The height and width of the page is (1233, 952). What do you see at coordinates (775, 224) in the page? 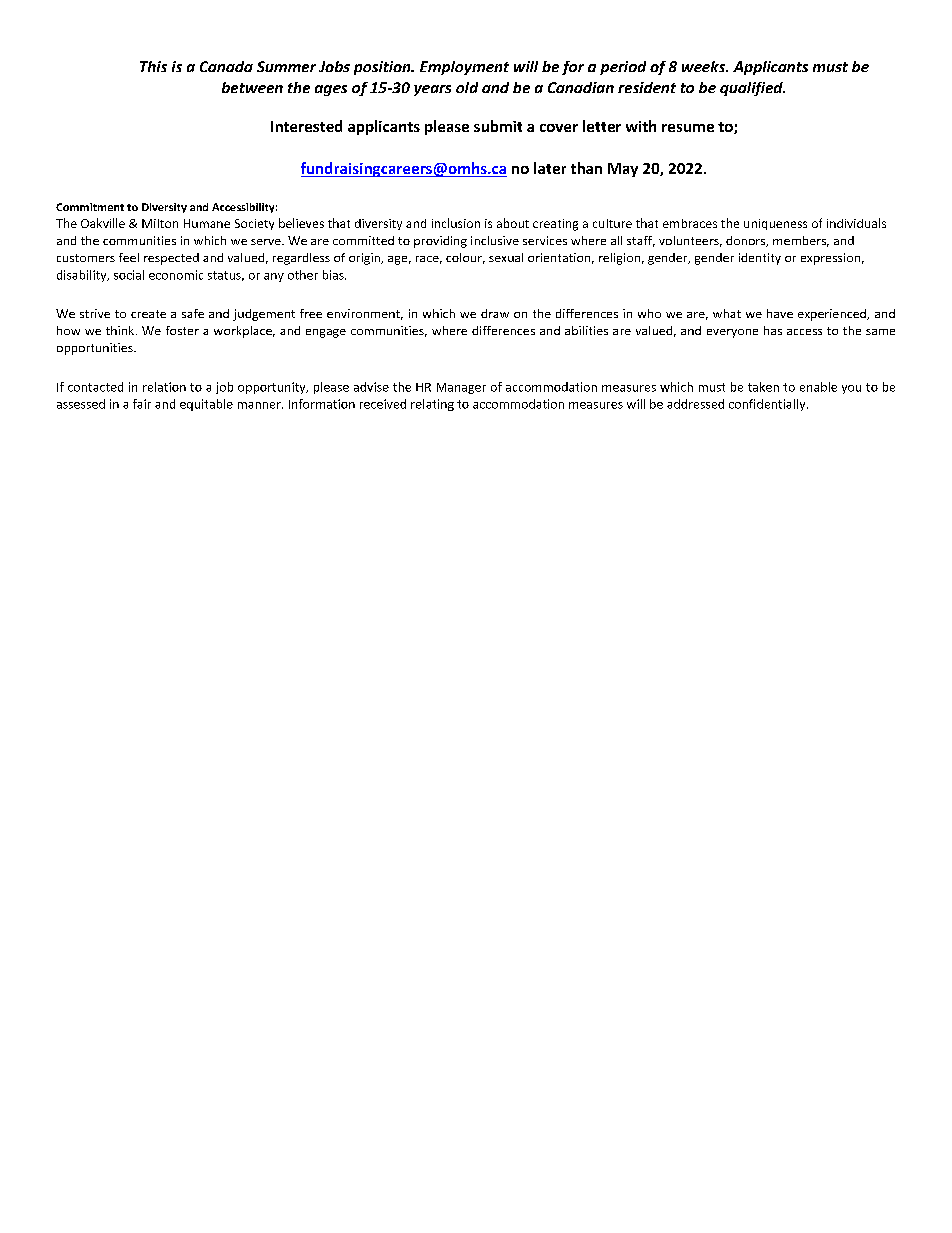
I see `uniqueness` at bounding box center [775, 224].
